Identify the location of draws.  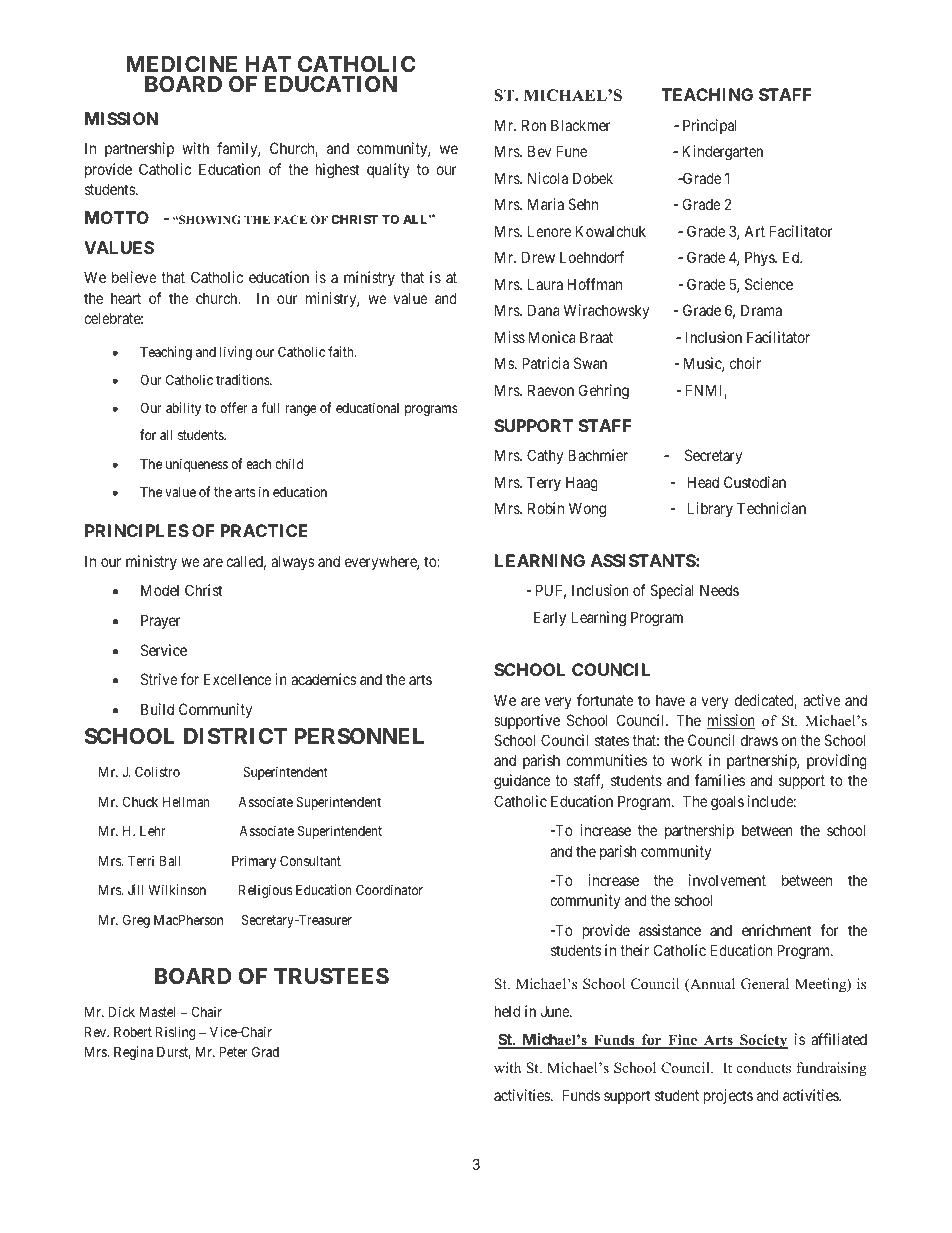
(759, 740).
